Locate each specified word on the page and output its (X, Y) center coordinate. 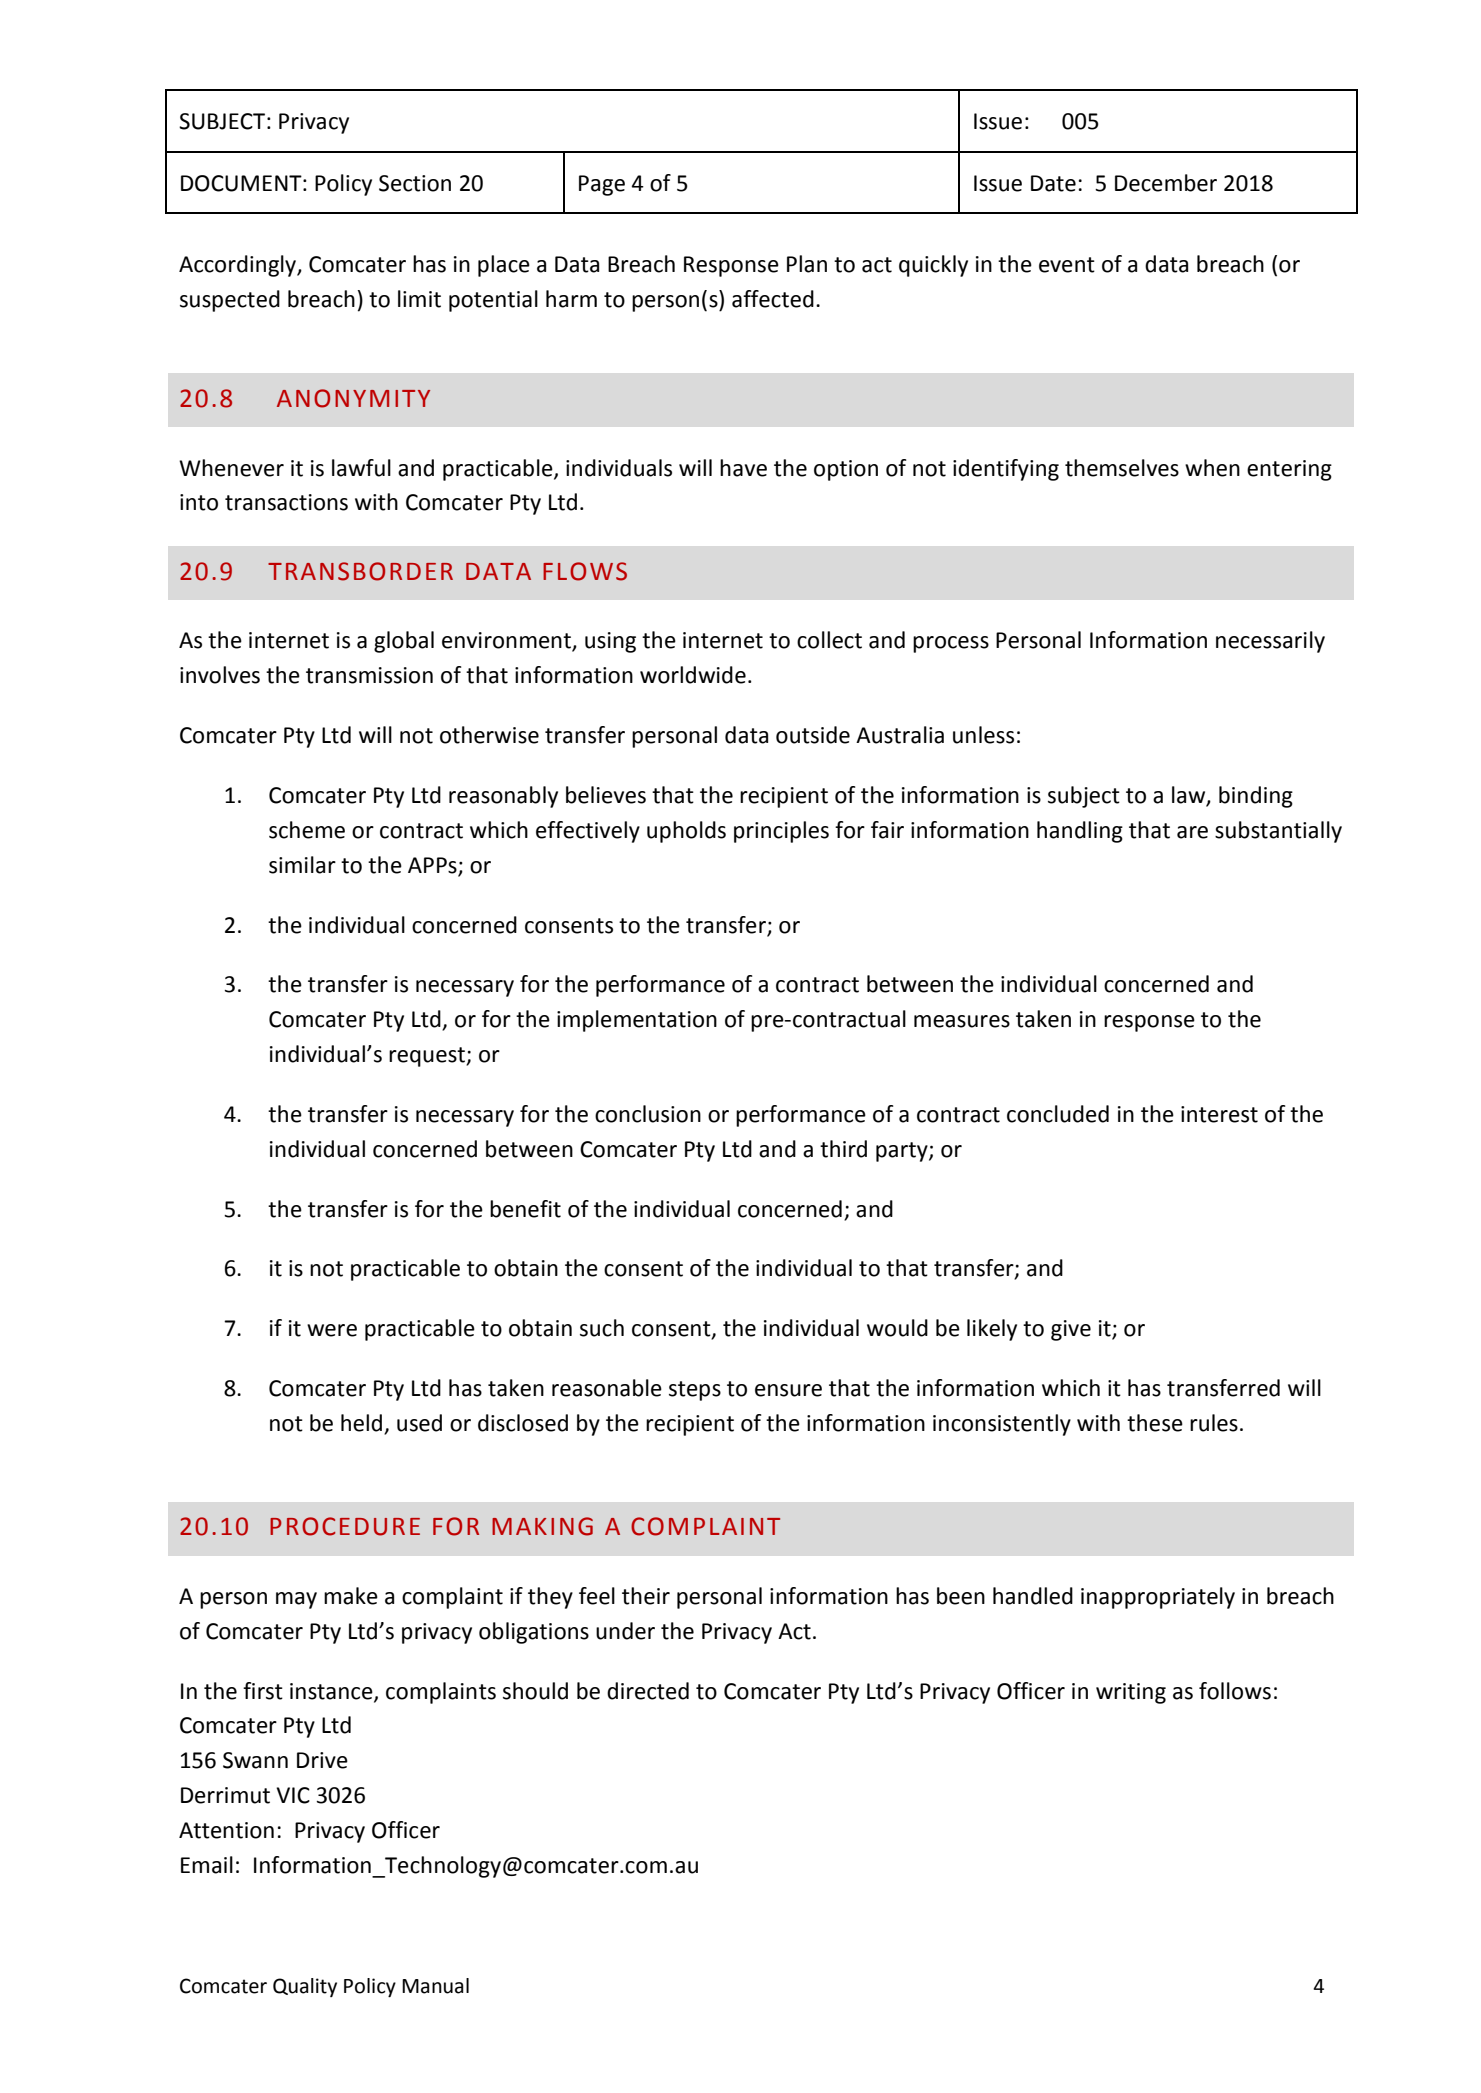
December (1166, 183)
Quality (305, 1987)
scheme (307, 830)
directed (648, 1691)
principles (781, 832)
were (332, 1330)
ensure (788, 1390)
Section (415, 183)
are (1192, 832)
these (1155, 1423)
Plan (807, 264)
